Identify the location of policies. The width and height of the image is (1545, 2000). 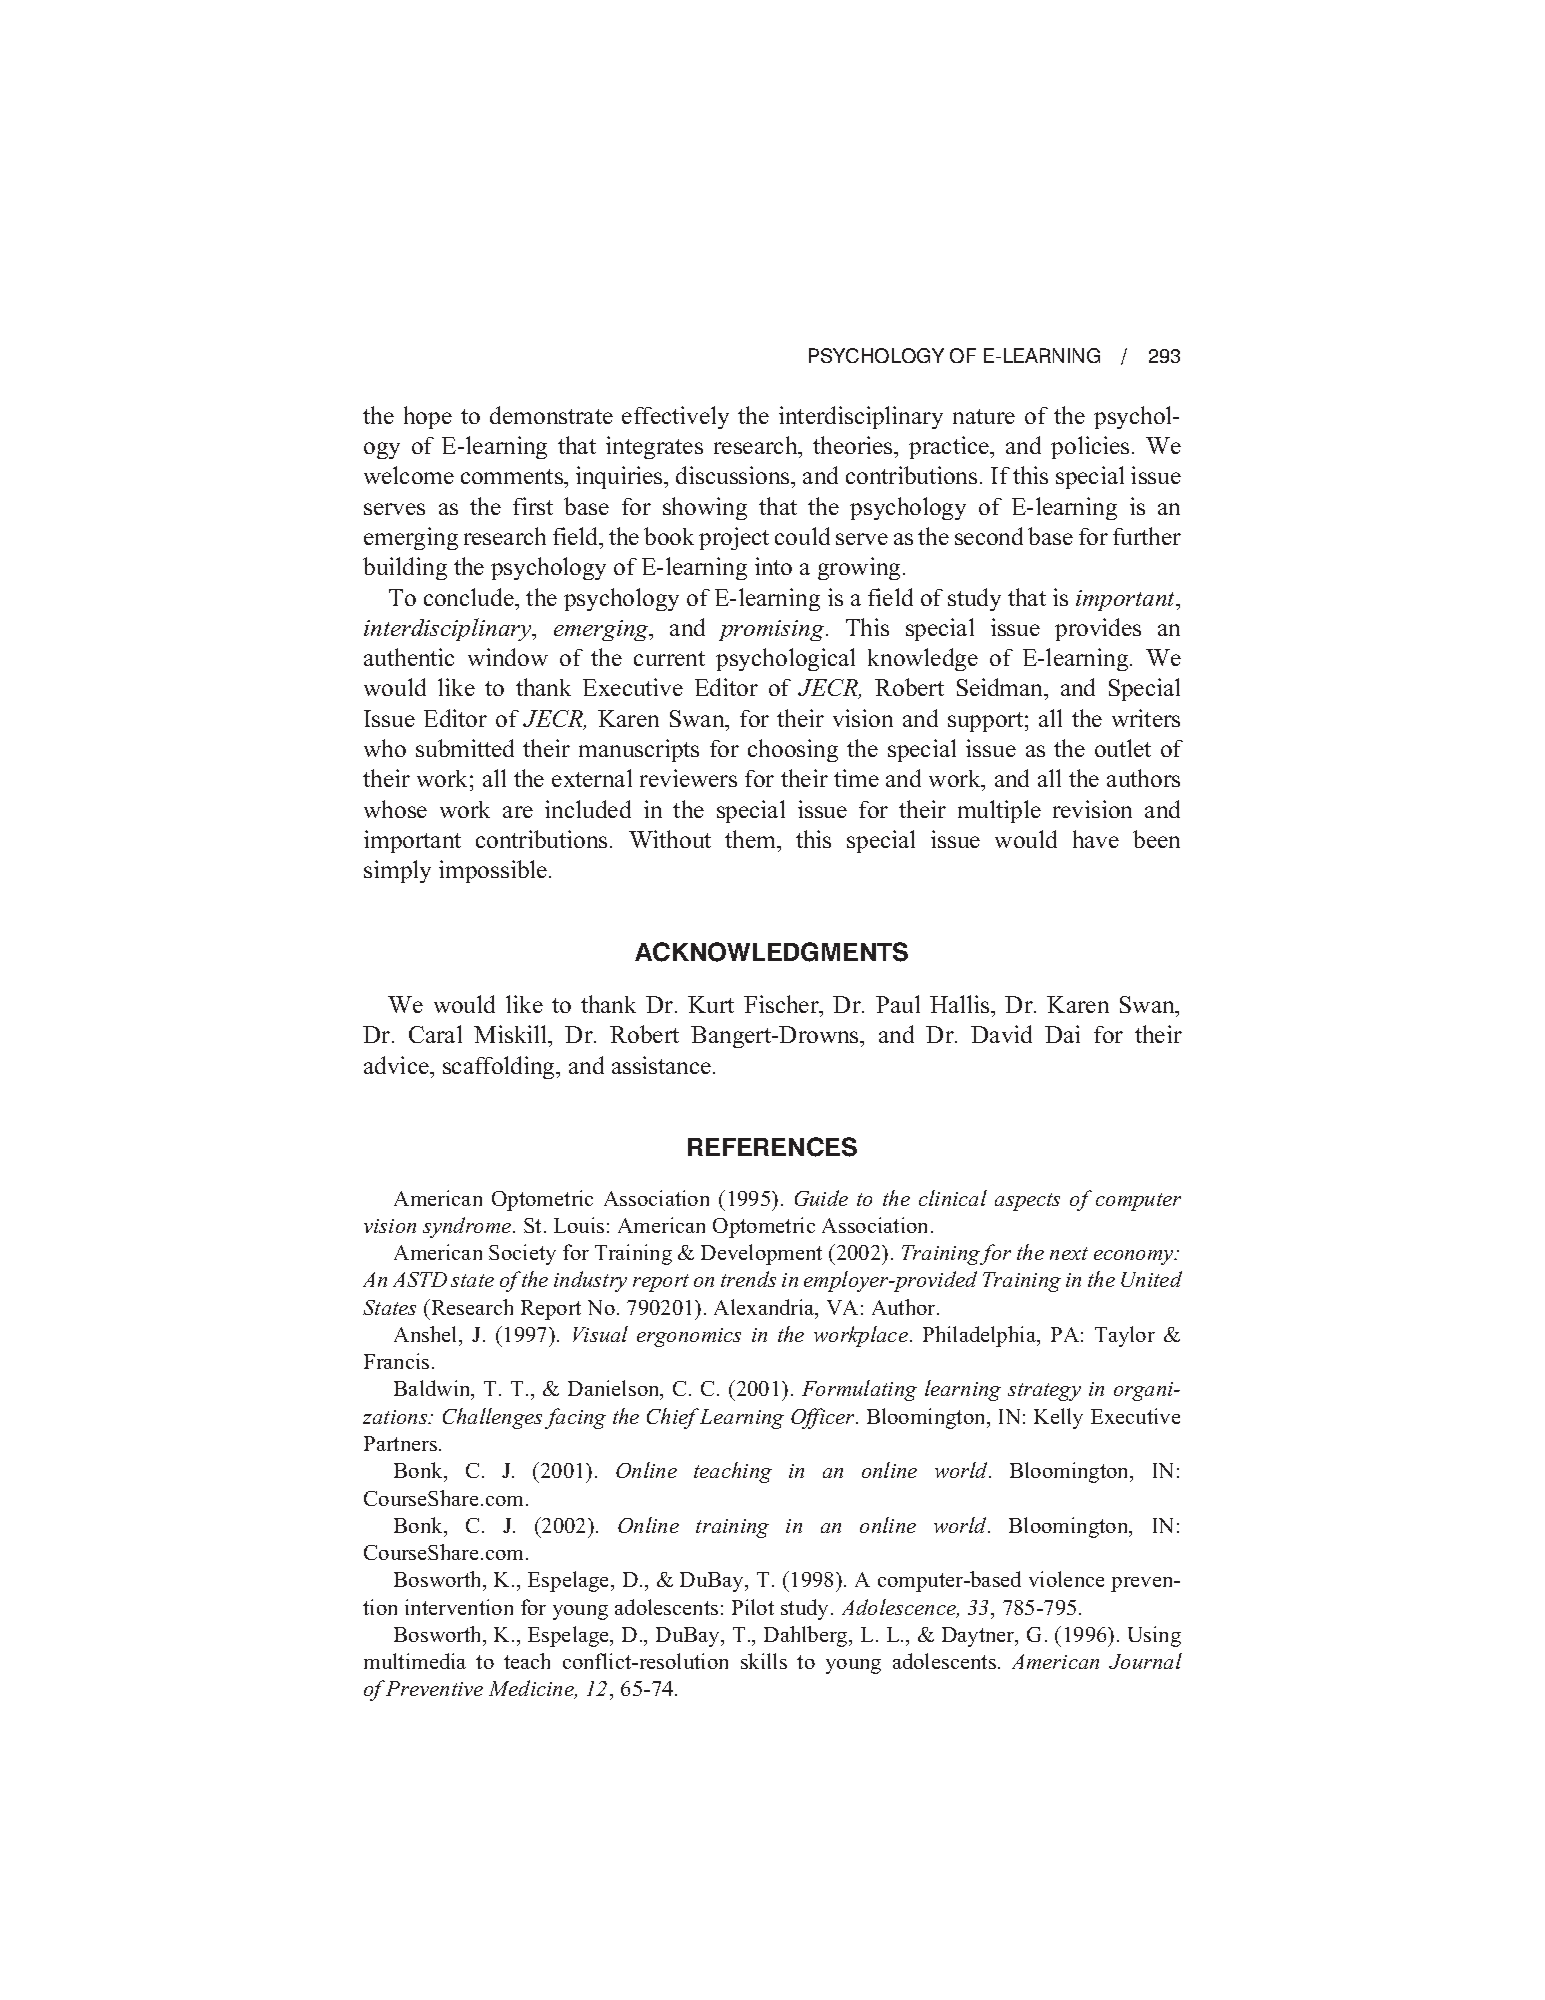
(1090, 447).
